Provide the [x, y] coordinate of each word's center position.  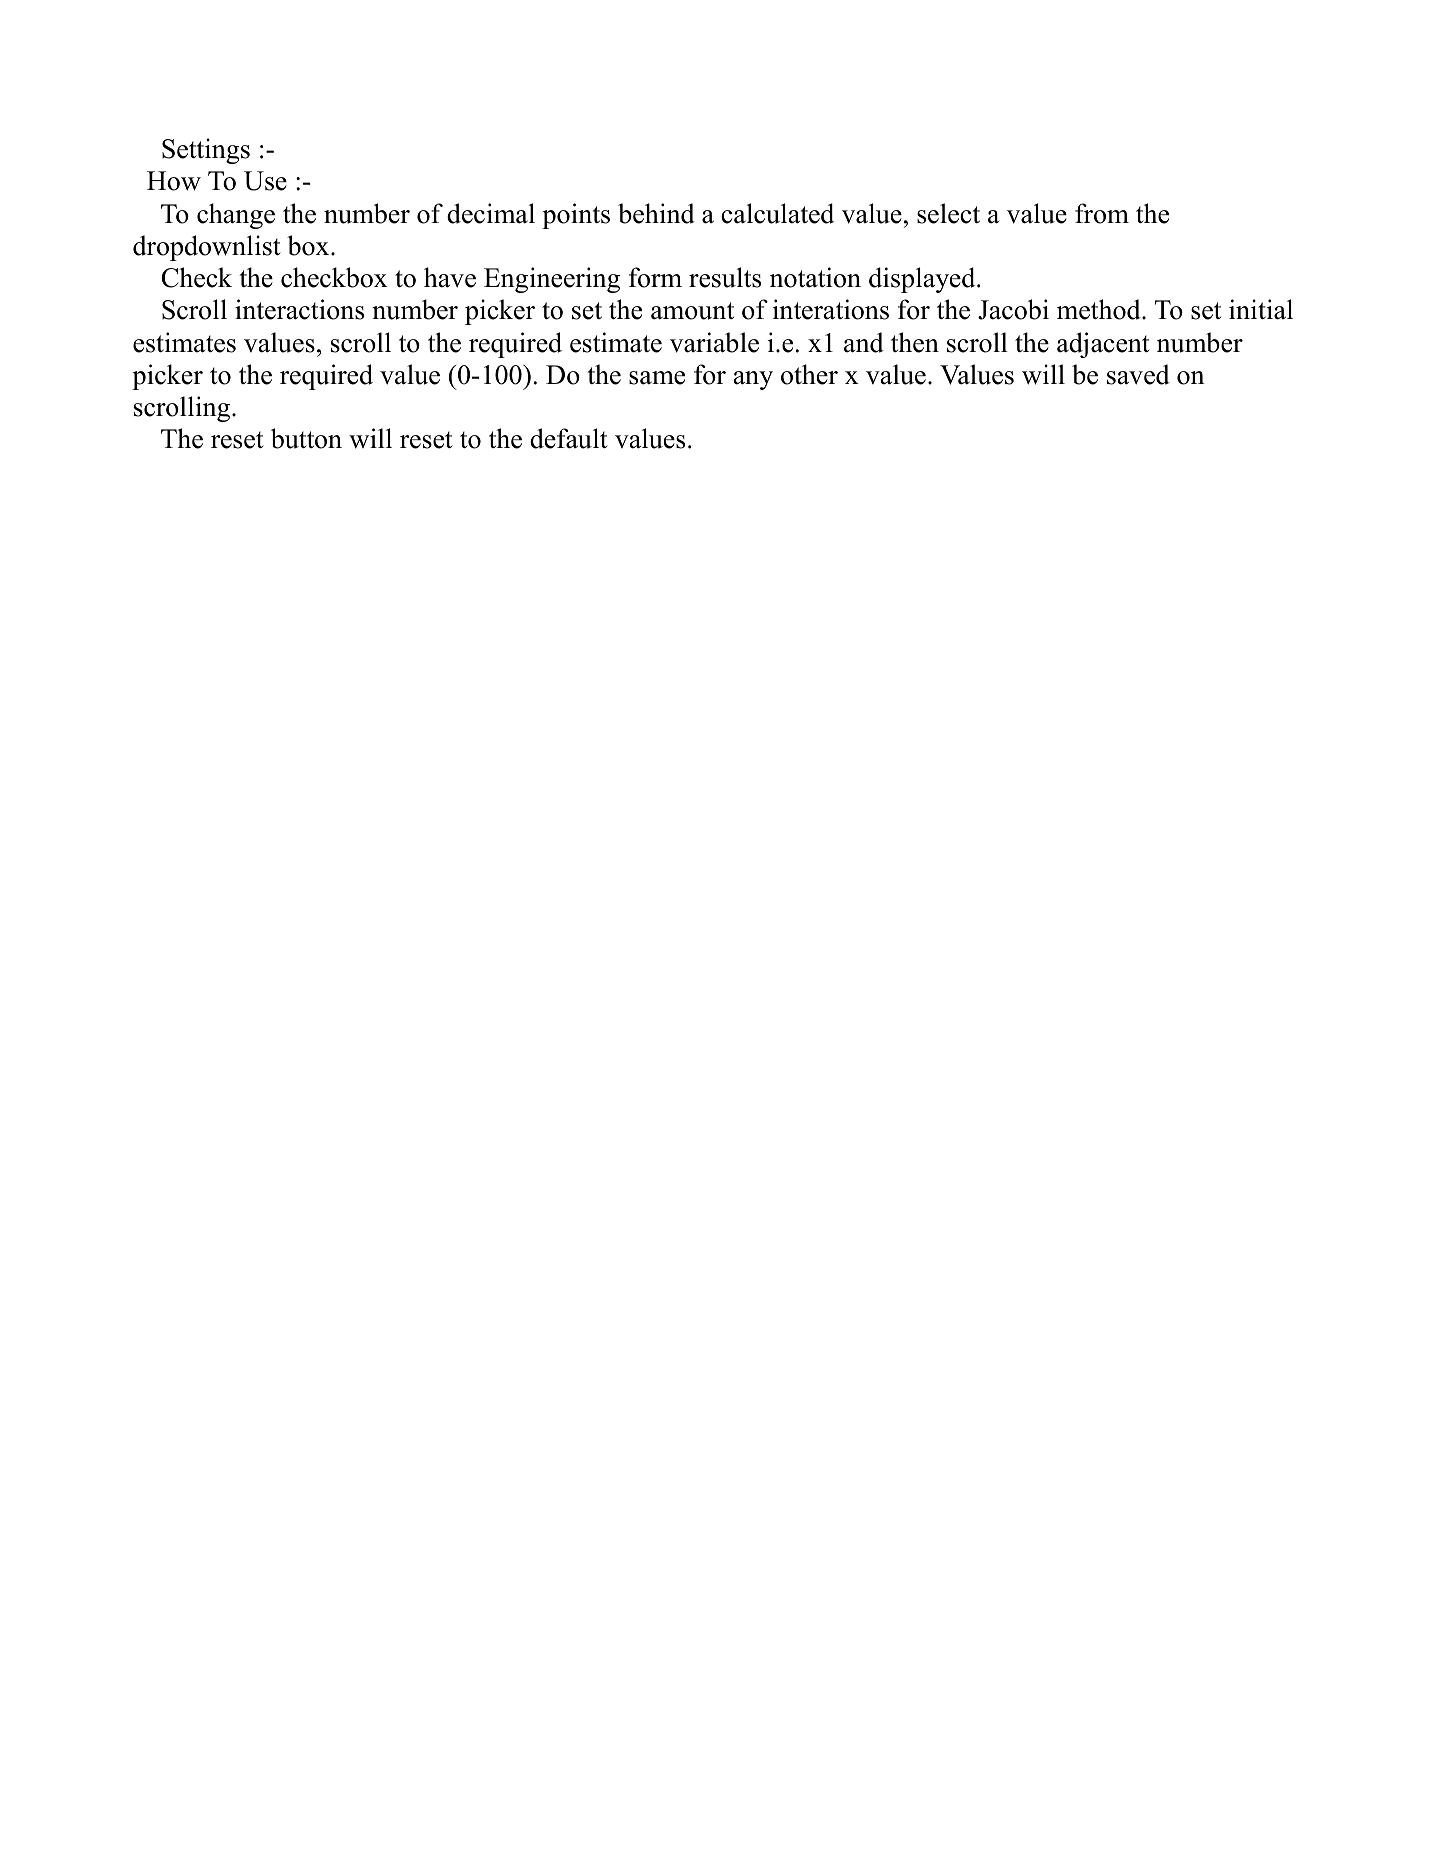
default [569, 438]
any [753, 380]
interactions [299, 309]
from [1102, 213]
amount [692, 311]
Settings [206, 151]
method [1100, 309]
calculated [777, 213]
